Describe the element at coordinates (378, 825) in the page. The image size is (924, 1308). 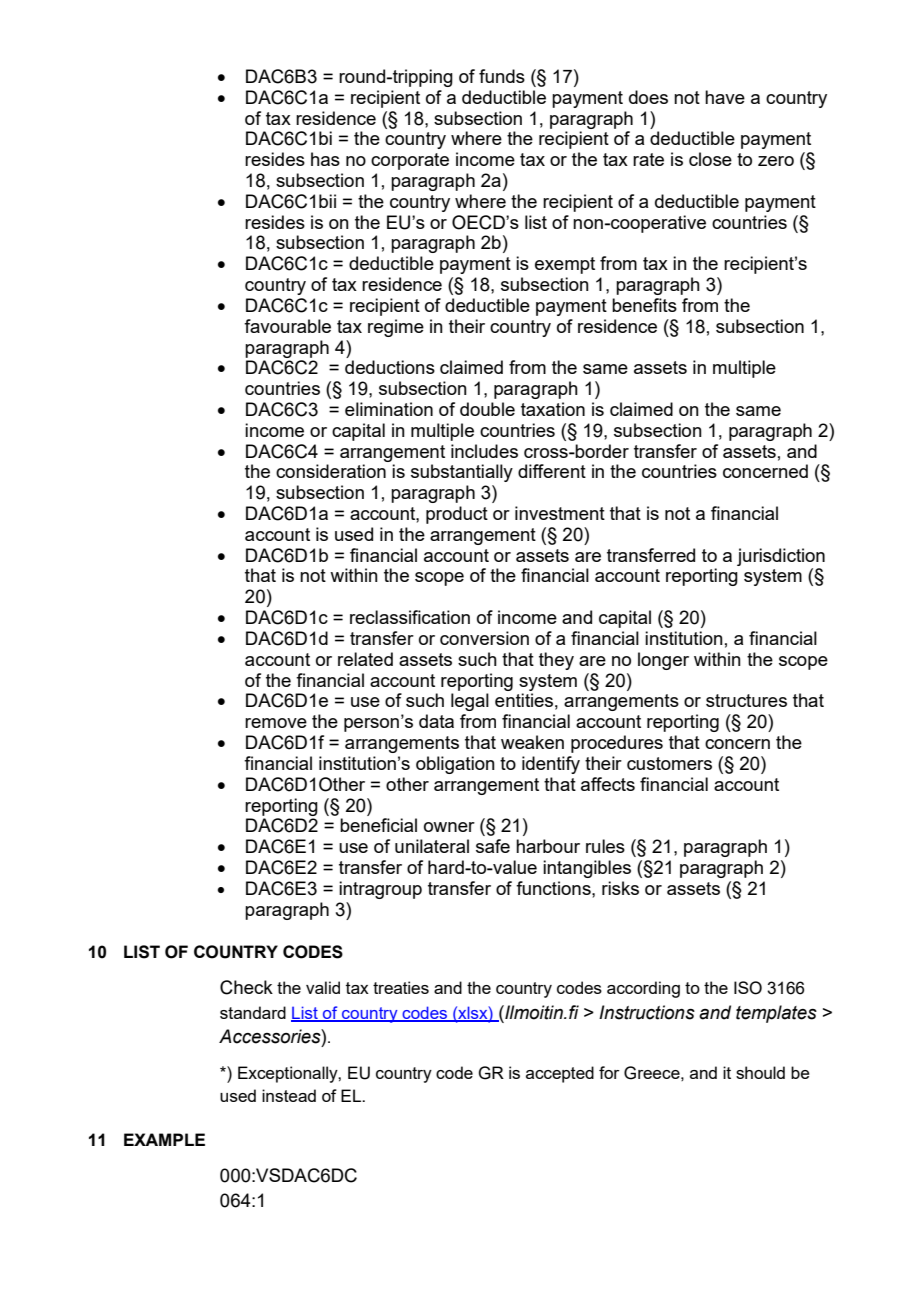
I see `beneficial` at that location.
